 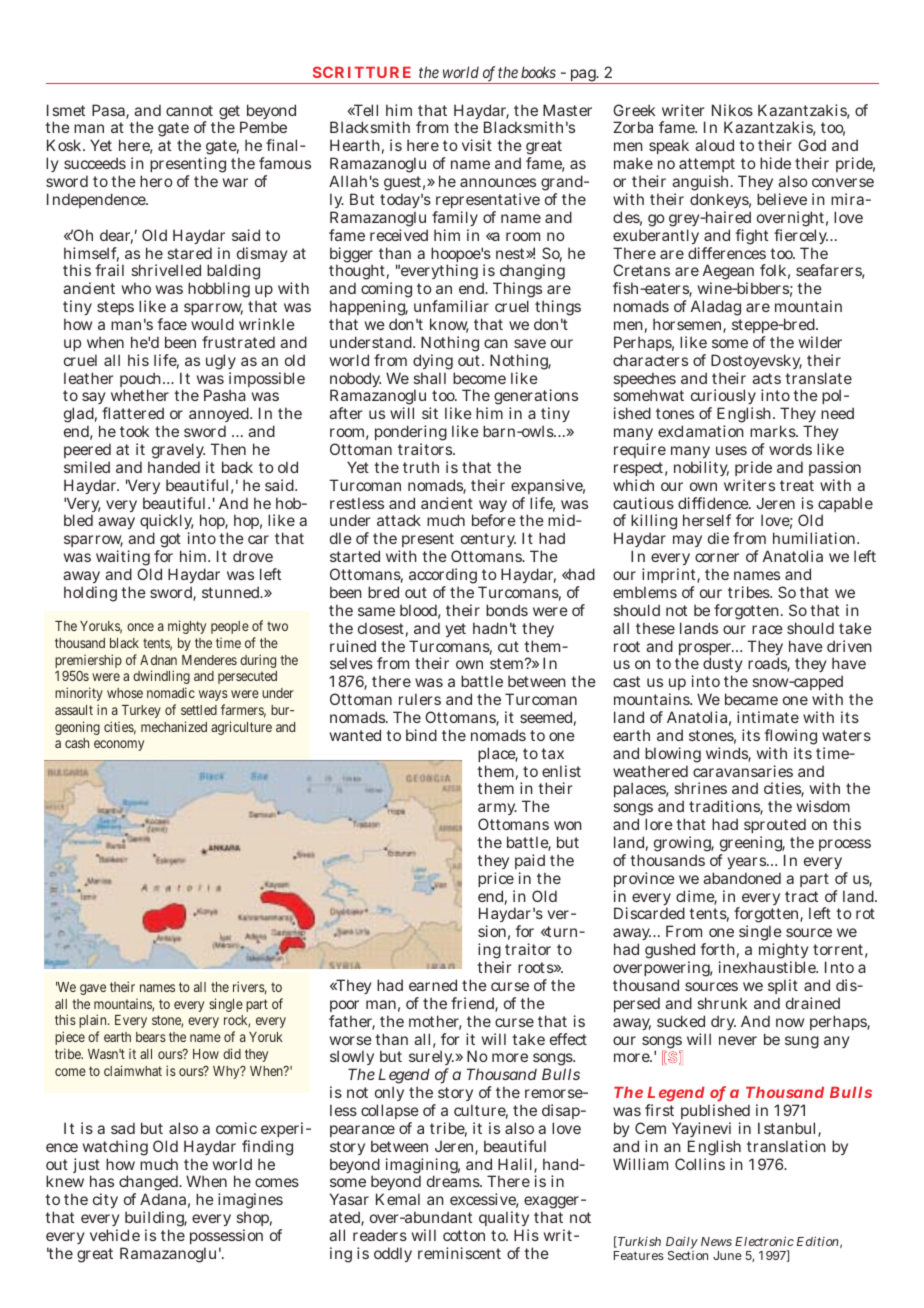 I want to click on cotton, so click(x=464, y=1235).
